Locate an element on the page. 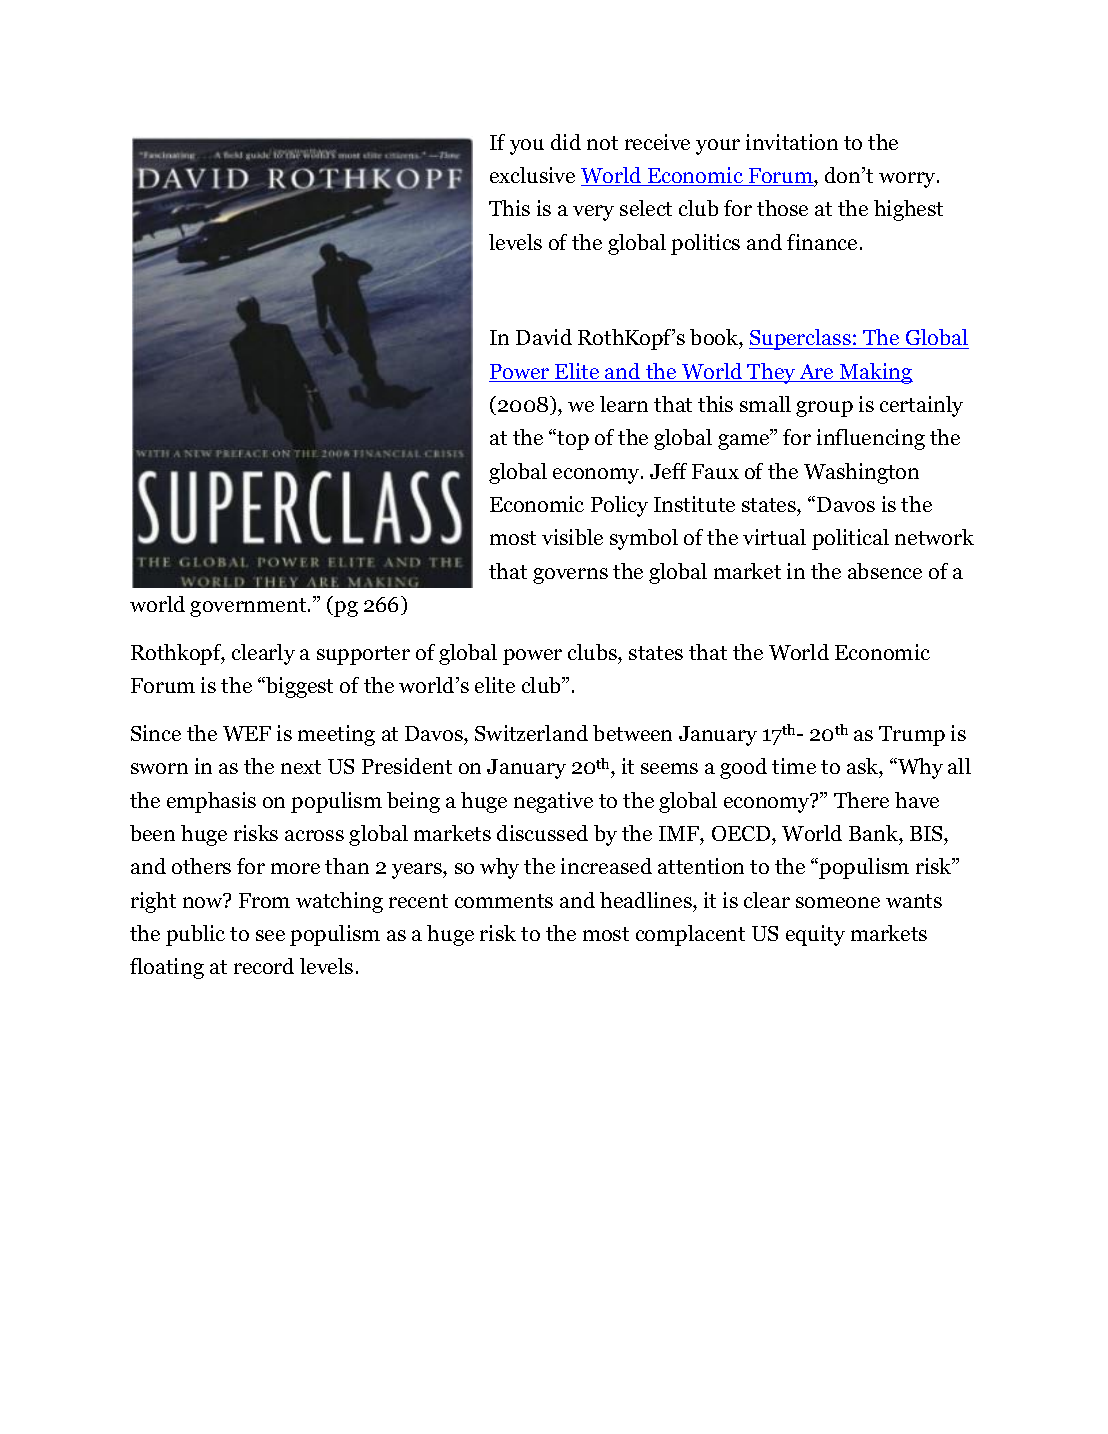 This document has width=1108, height=1434. visible is located at coordinates (572, 537).
